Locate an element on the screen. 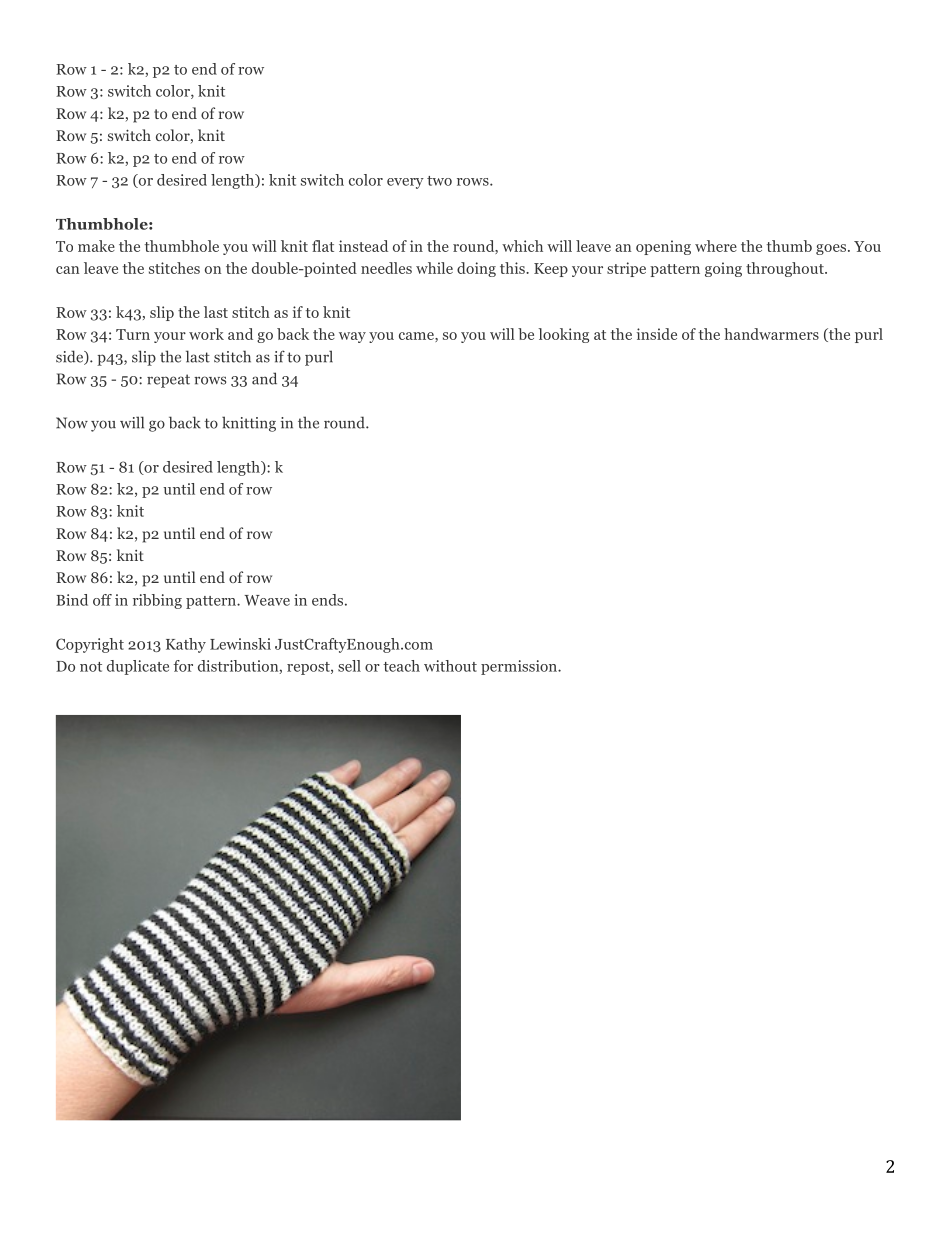 The height and width of the screenshot is (1233, 952). Weave is located at coordinates (267, 600).
